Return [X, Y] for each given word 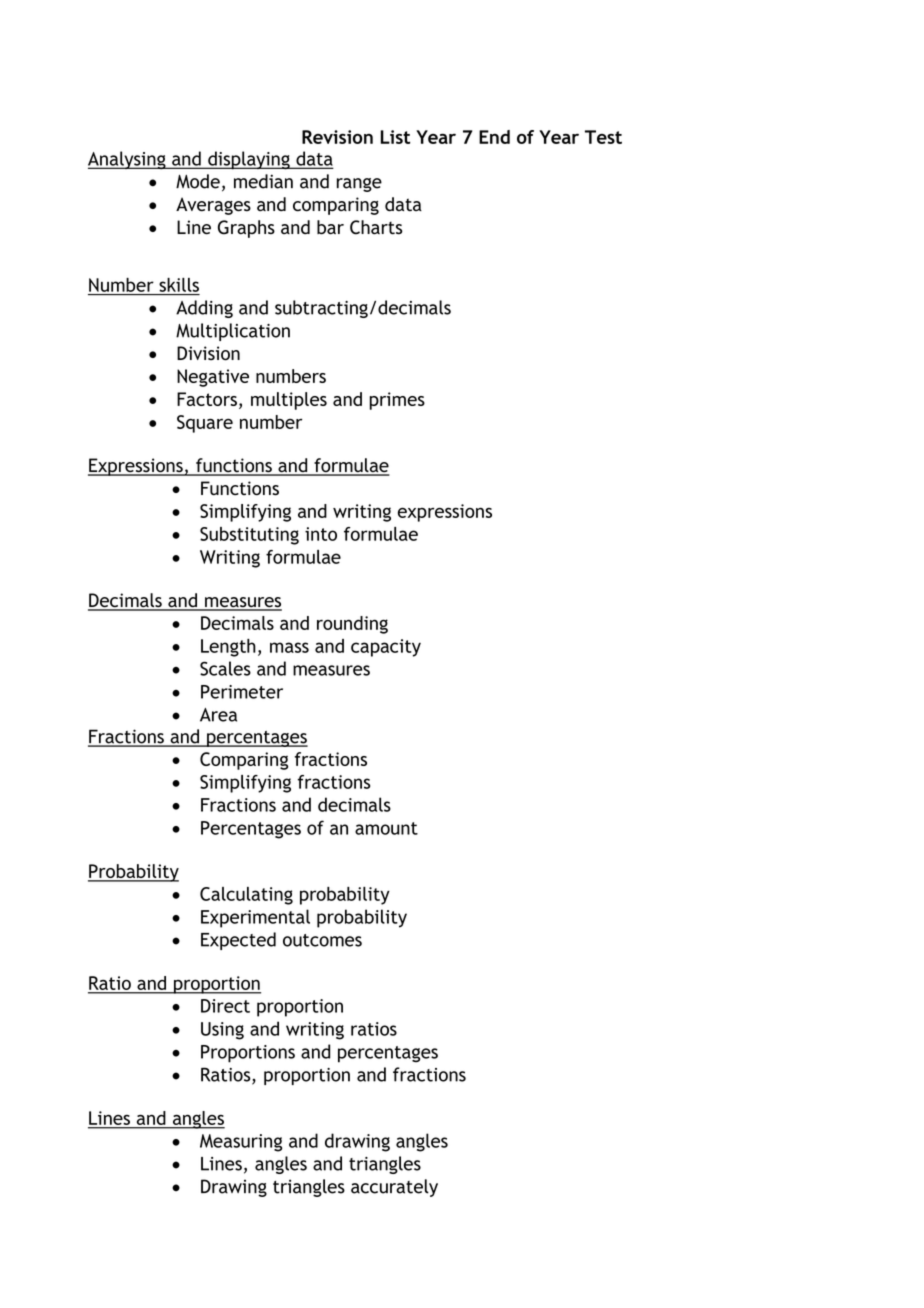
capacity [386, 648]
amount [386, 828]
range [359, 185]
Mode [198, 181]
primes [397, 401]
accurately [394, 1188]
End [494, 137]
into [321, 534]
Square [205, 424]
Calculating [246, 896]
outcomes [322, 940]
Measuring [241, 1143]
